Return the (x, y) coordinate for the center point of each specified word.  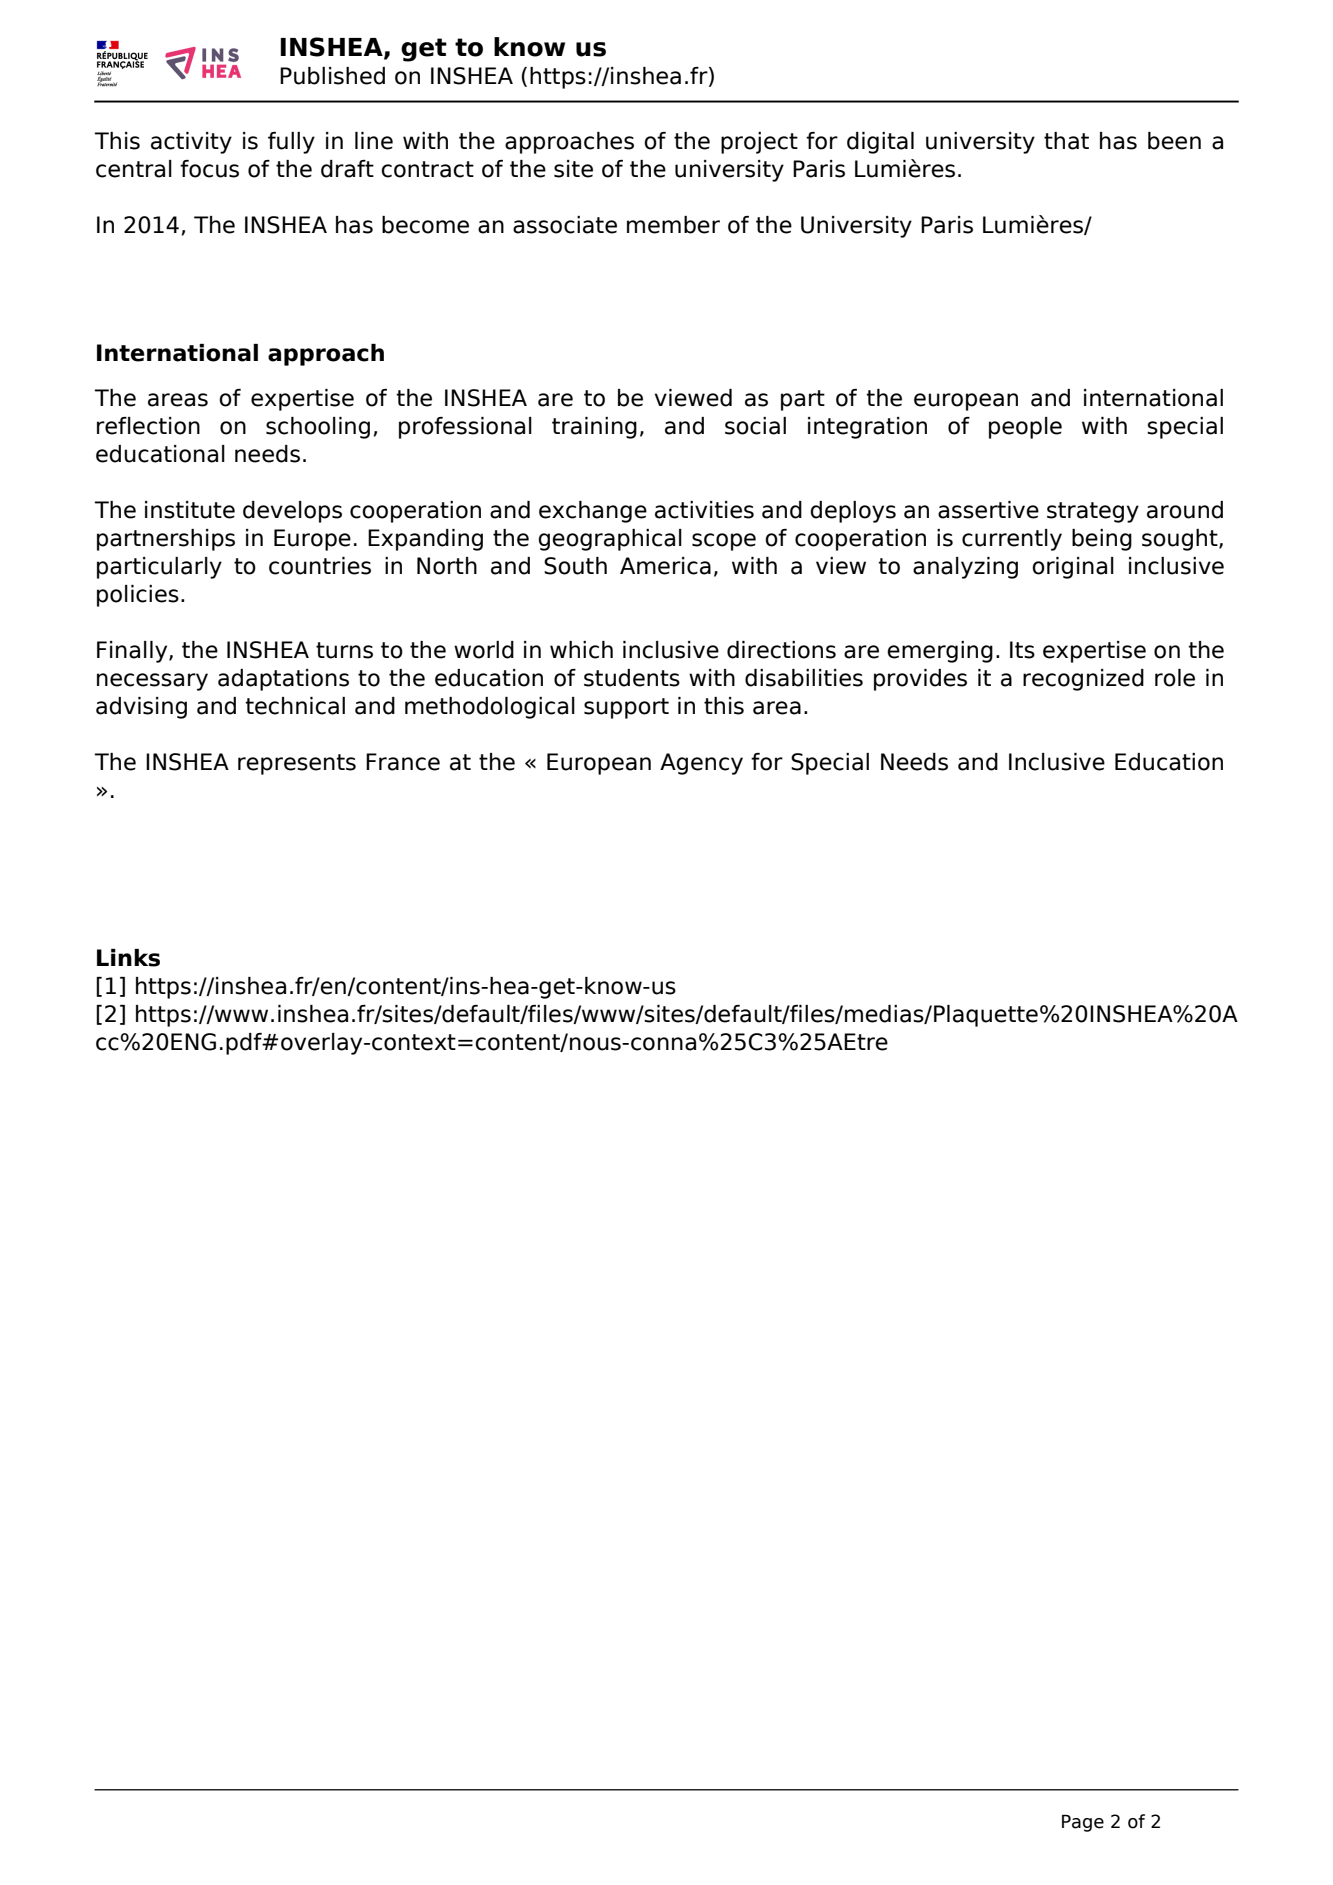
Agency (701, 764)
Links (128, 958)
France (403, 762)
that (1066, 141)
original (1073, 568)
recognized (1083, 680)
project (759, 143)
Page (1083, 1823)
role (1175, 678)
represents (297, 764)
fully (291, 143)
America (665, 566)
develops (292, 512)
